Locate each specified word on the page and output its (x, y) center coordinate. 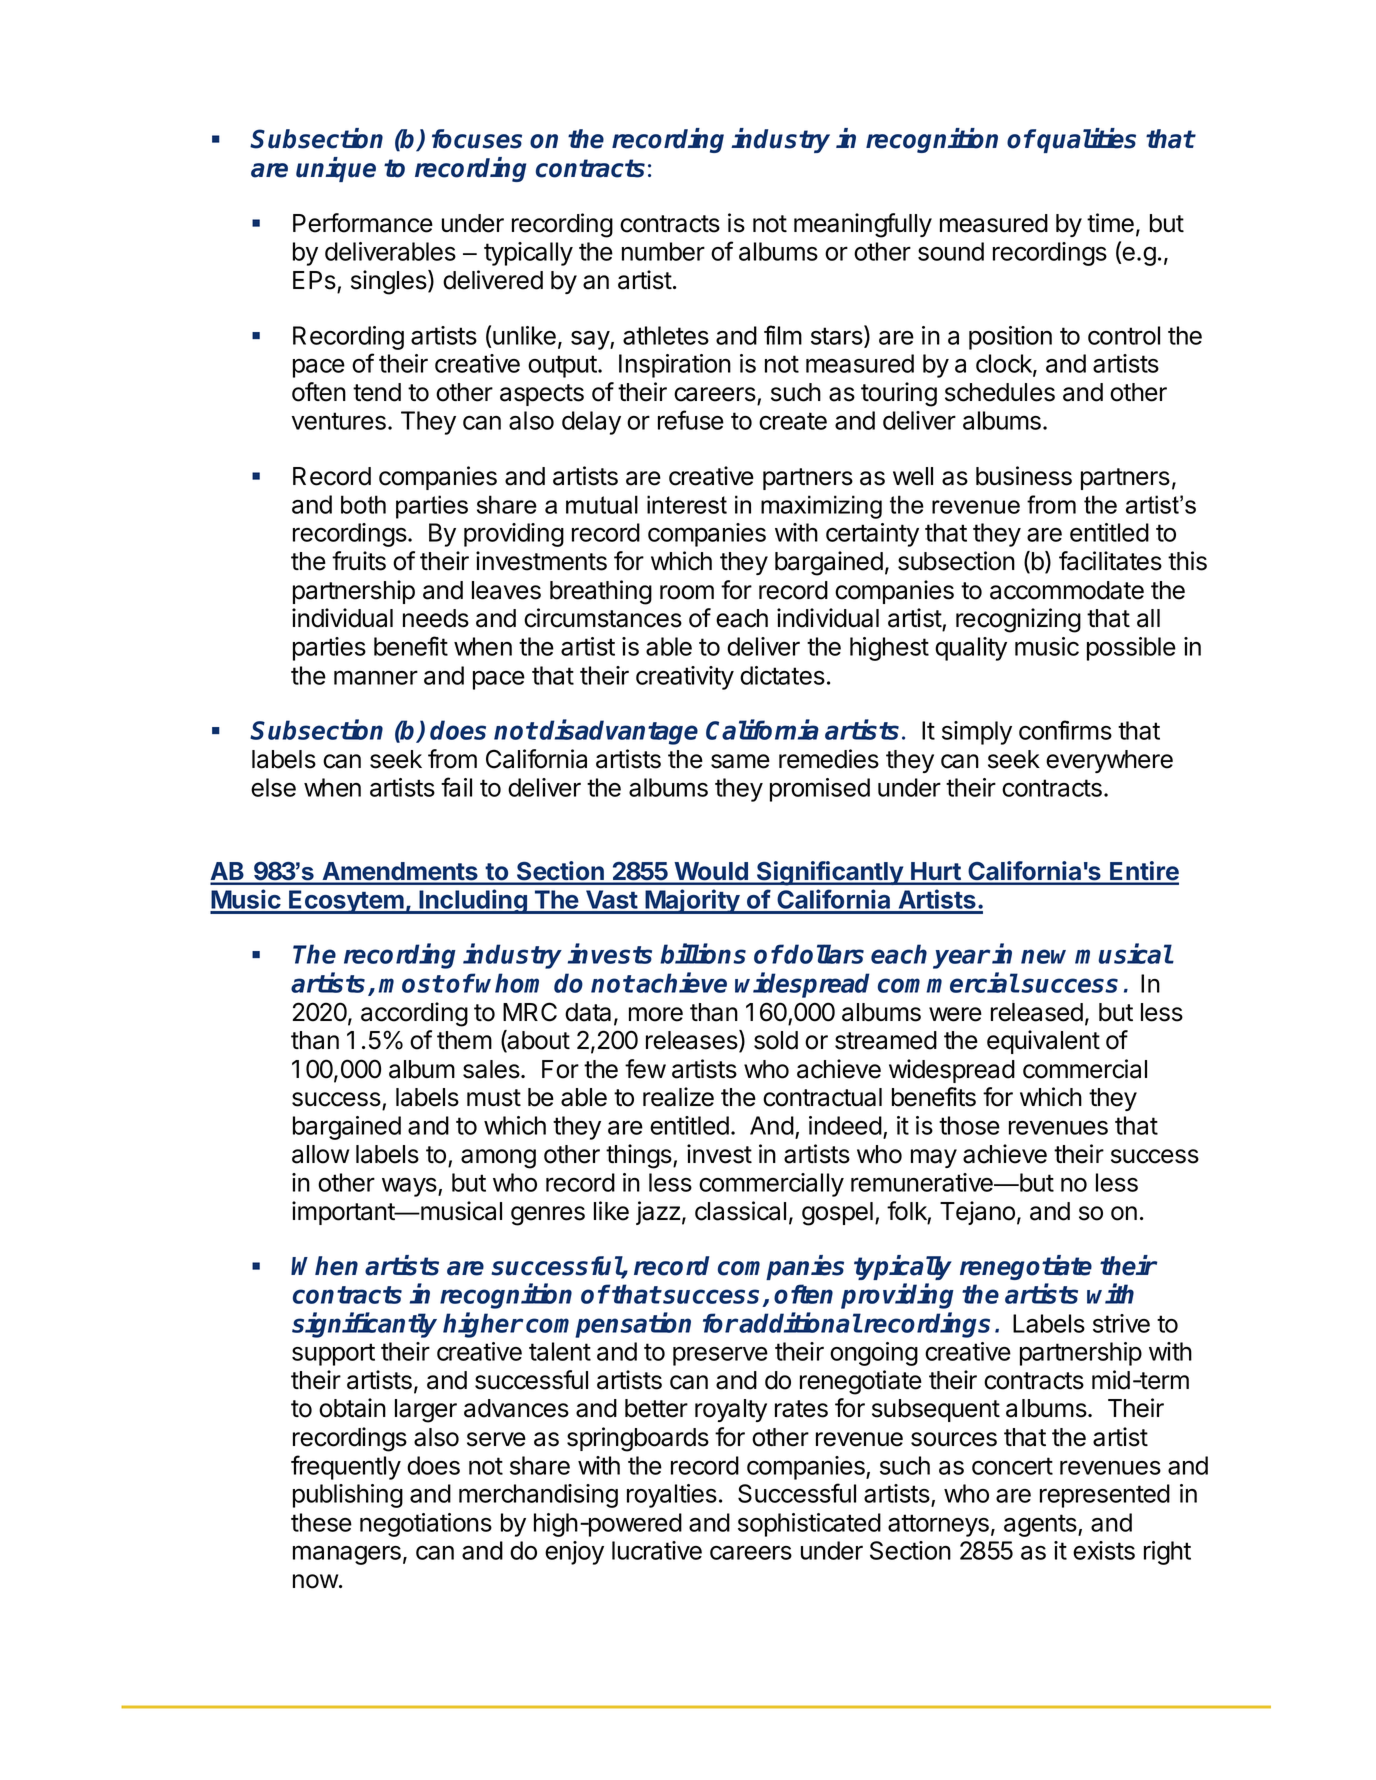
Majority (693, 901)
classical (740, 1211)
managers (347, 1555)
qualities (1086, 140)
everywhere (1109, 761)
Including (473, 901)
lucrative (657, 1550)
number (663, 251)
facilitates (1110, 561)
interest (687, 504)
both (363, 504)
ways (410, 1187)
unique (336, 169)
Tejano (977, 1213)
